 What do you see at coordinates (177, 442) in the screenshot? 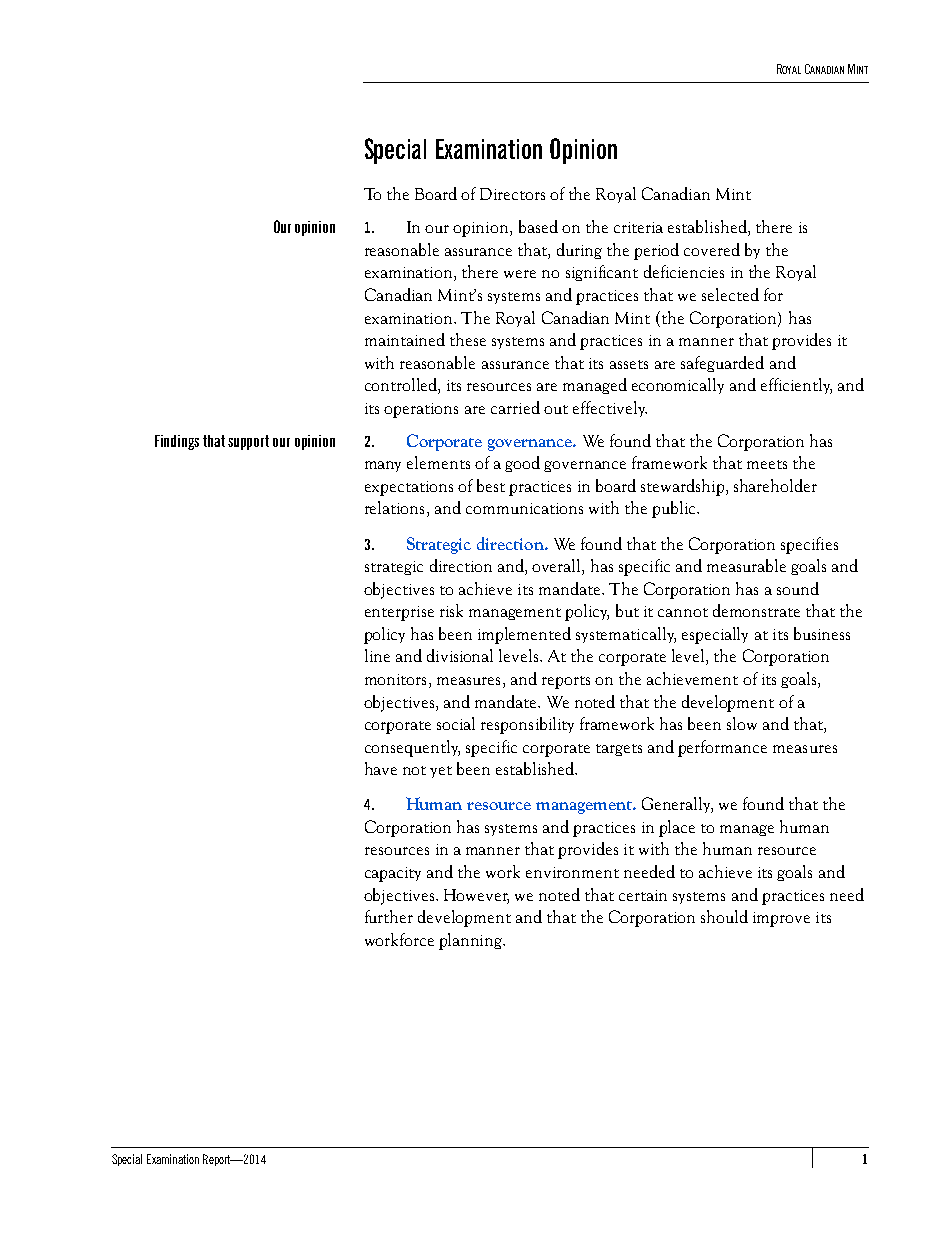
I see `Findings` at bounding box center [177, 442].
